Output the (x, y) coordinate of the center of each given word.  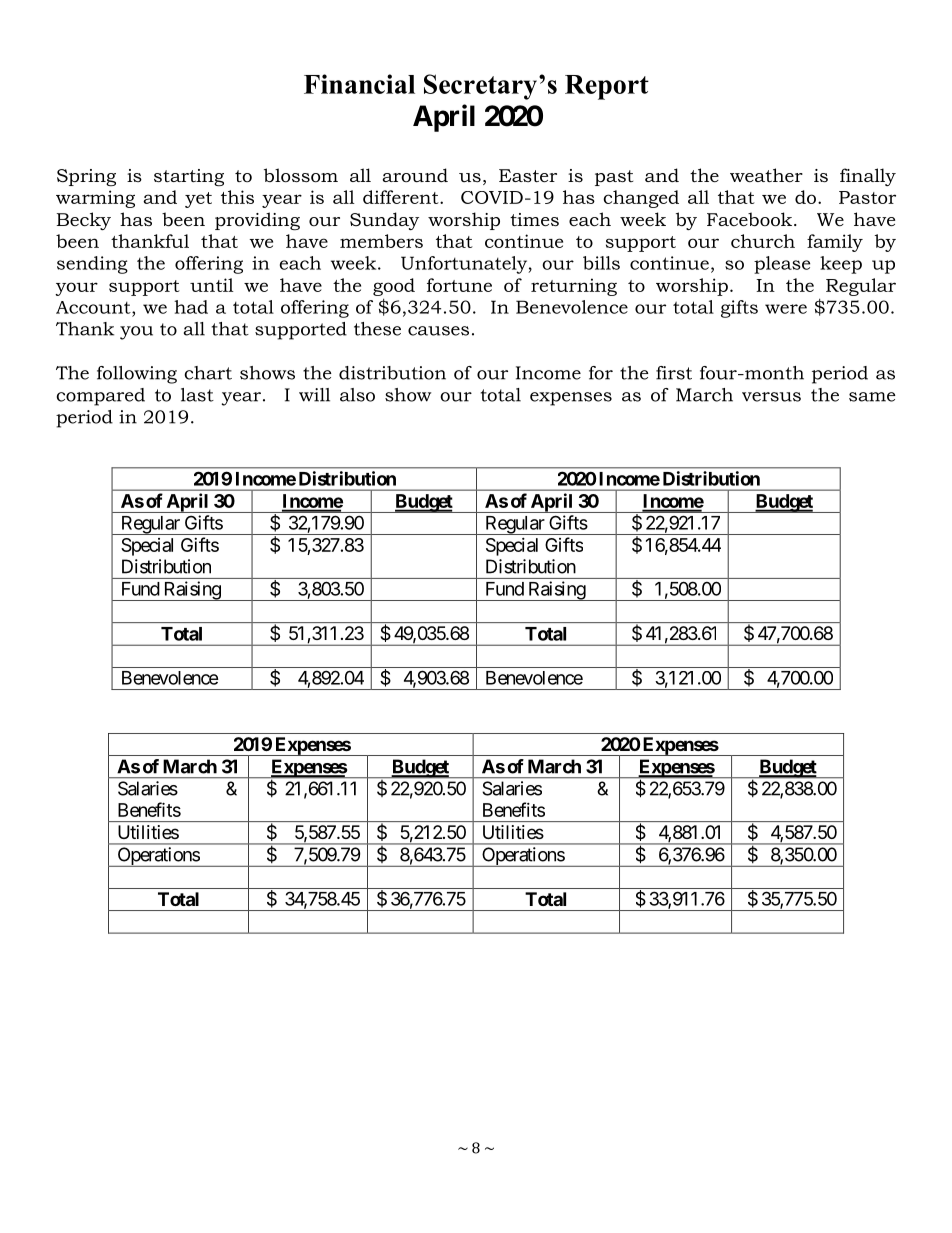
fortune (459, 285)
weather (766, 175)
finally (868, 177)
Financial (359, 84)
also (357, 395)
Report (607, 87)
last (197, 395)
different (402, 197)
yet (198, 200)
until (212, 285)
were (786, 309)
